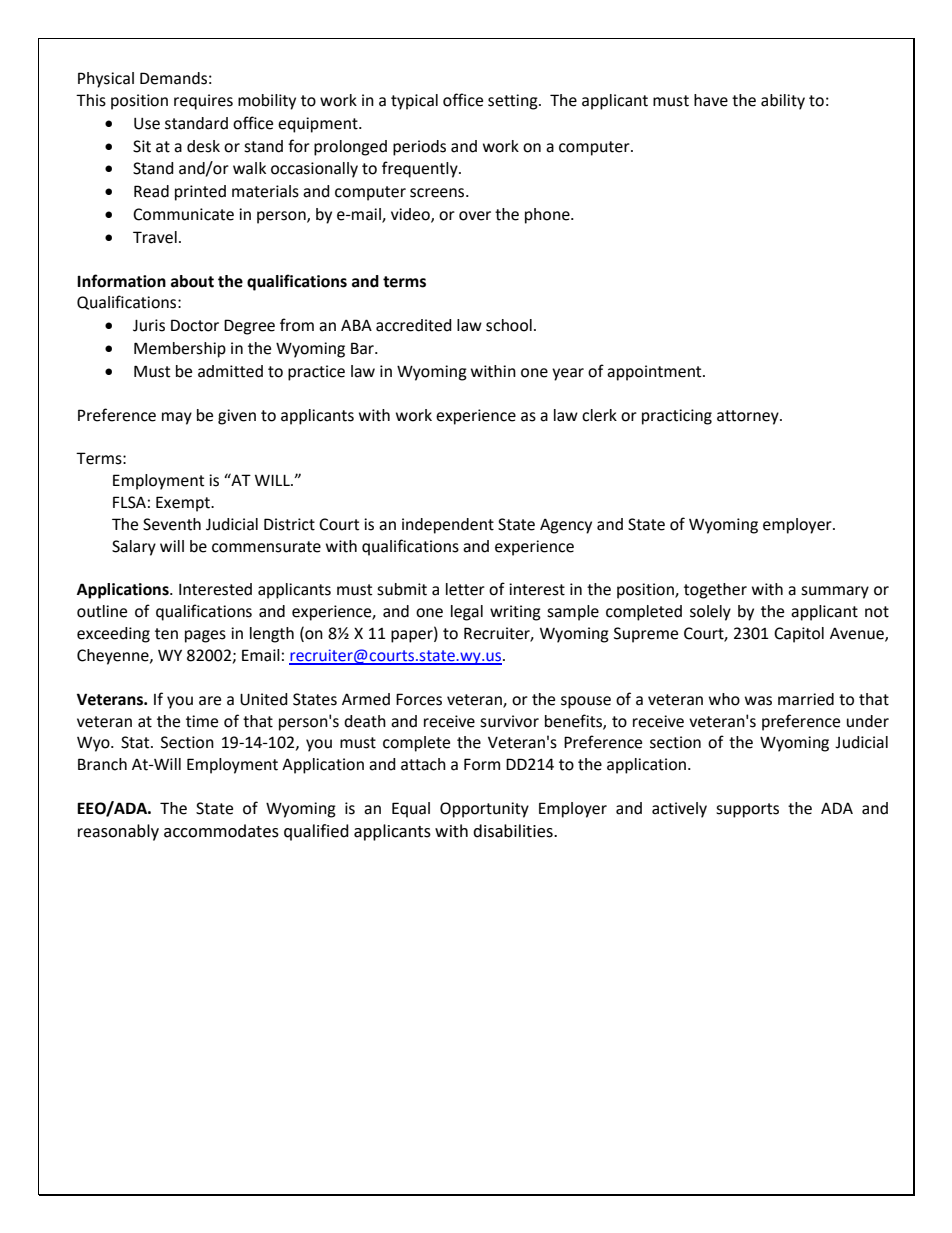 This screenshot has height=1233, width=952. What do you see at coordinates (484, 810) in the screenshot?
I see `Opportunity` at bounding box center [484, 810].
